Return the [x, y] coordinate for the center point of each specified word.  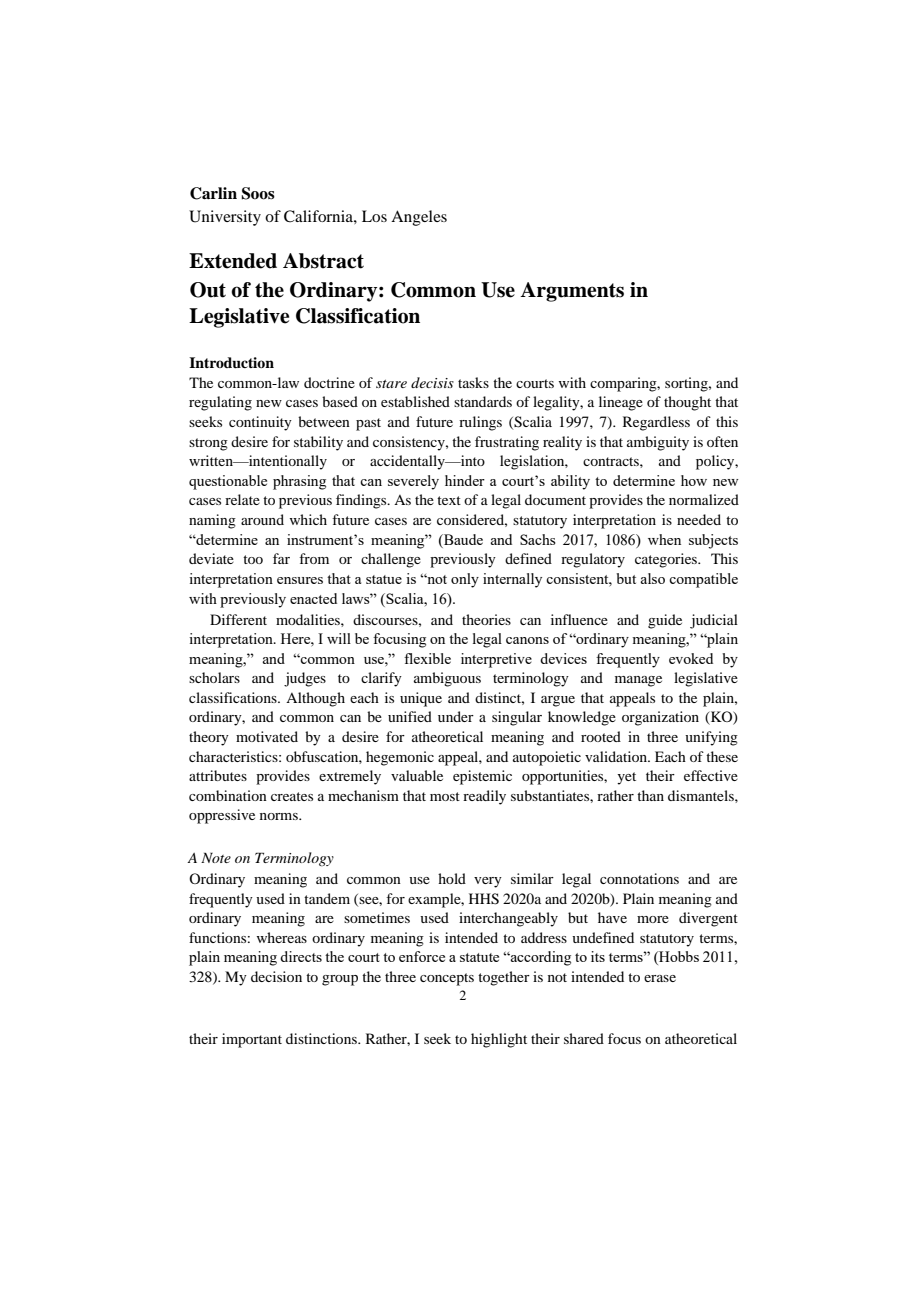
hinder [465, 480]
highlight [499, 1040]
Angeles [419, 218]
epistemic [482, 777]
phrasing [299, 482]
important [252, 1040]
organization [660, 718]
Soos [258, 193]
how [694, 480]
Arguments [572, 292]
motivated [267, 736]
